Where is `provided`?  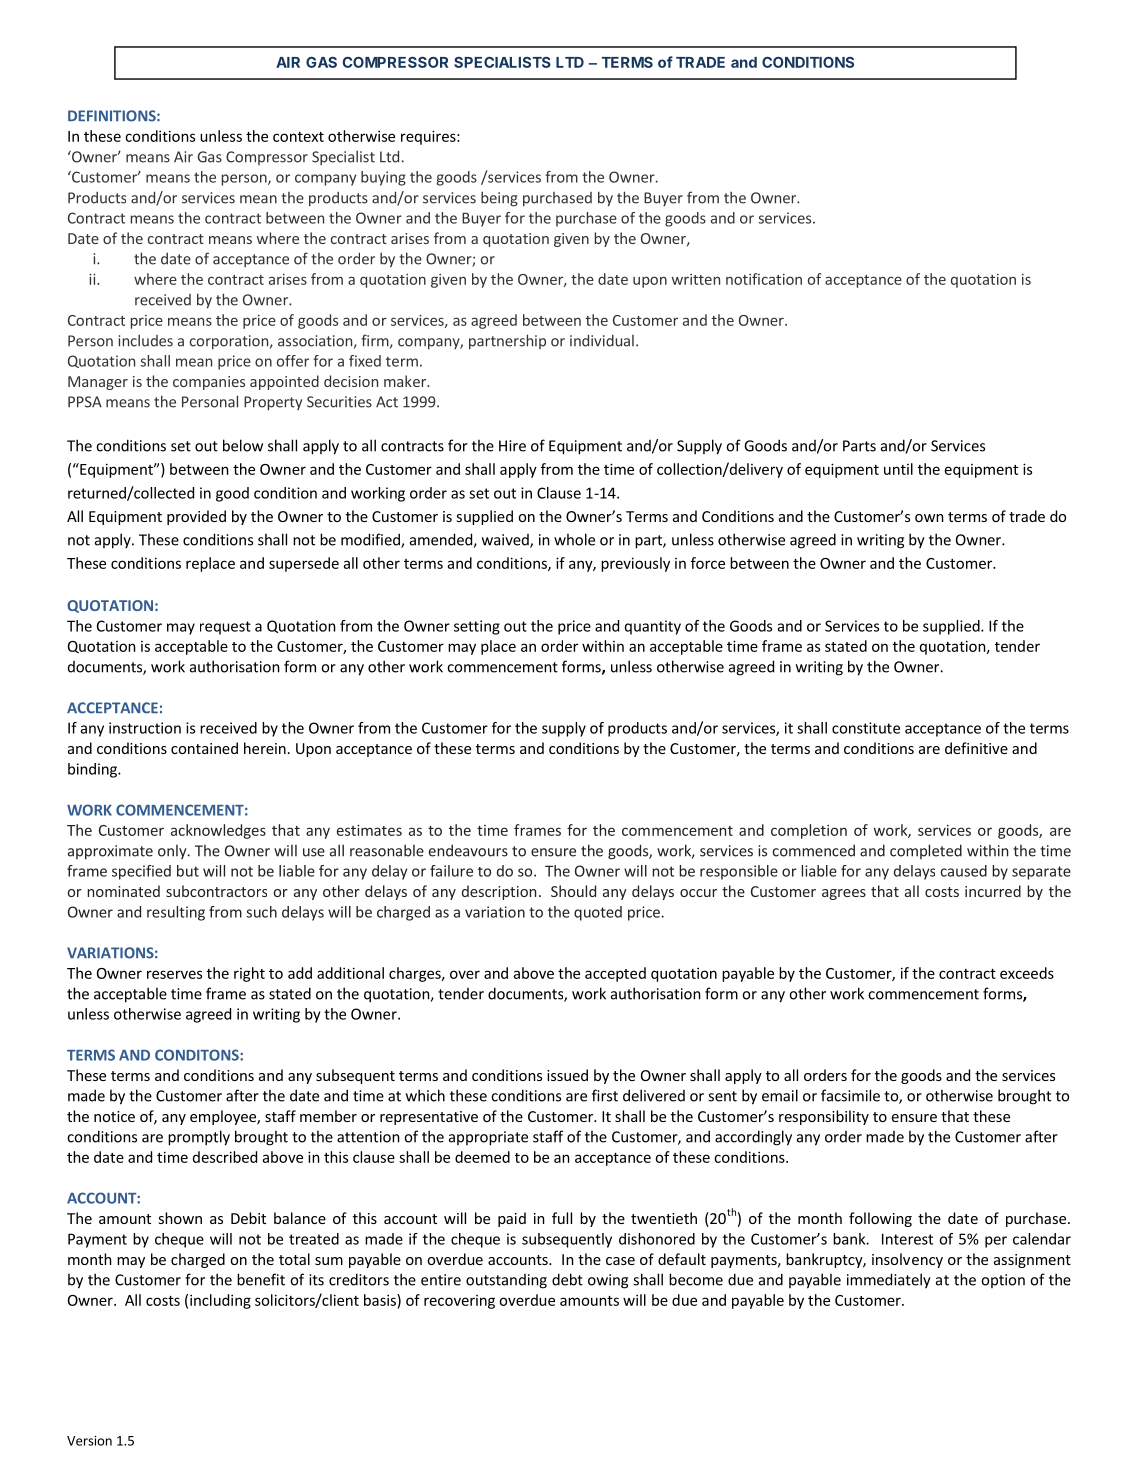 provided is located at coordinates (196, 517).
